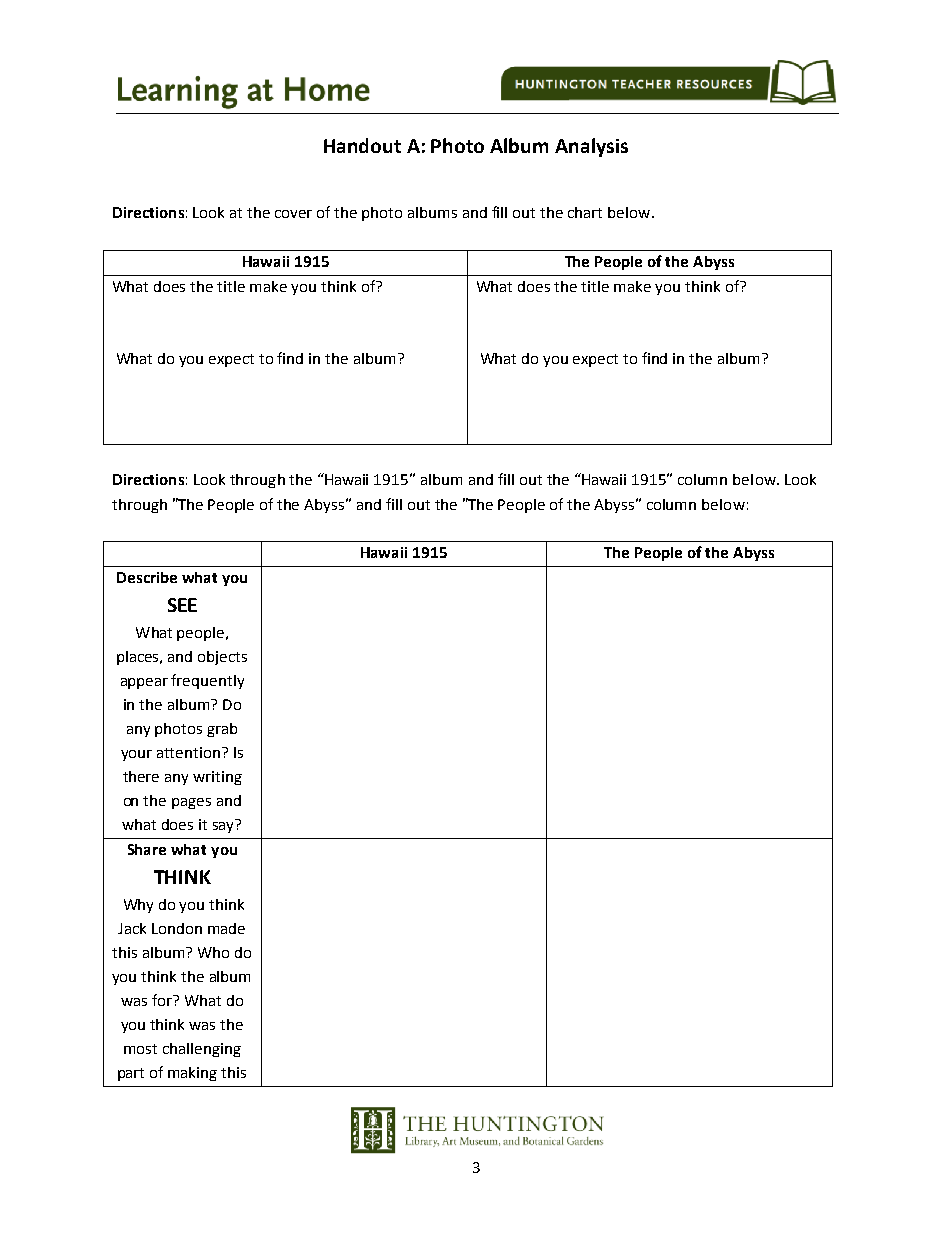  I want to click on chart, so click(585, 212).
